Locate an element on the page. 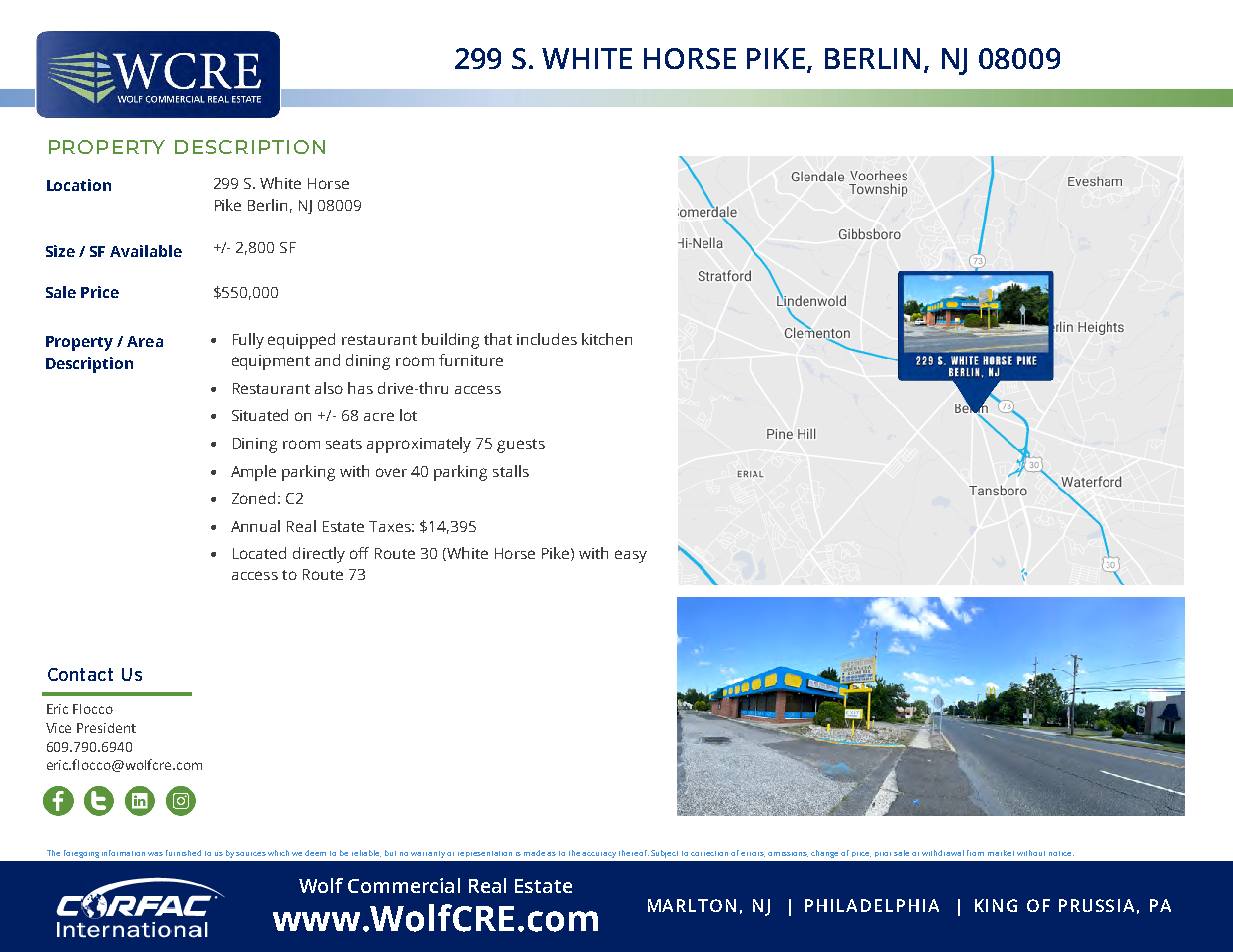  includes is located at coordinates (547, 339).
